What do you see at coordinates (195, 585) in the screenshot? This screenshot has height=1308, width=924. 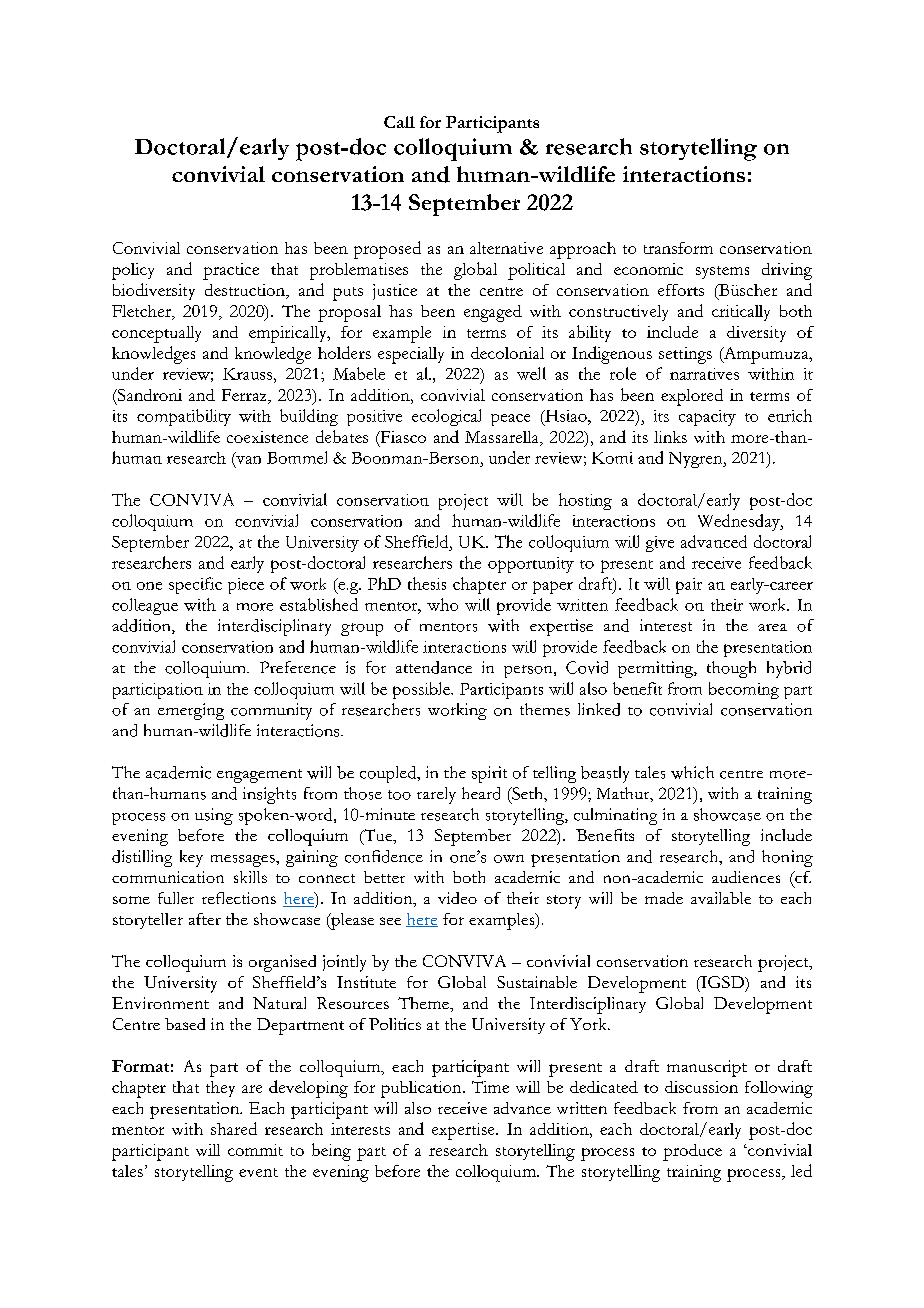 I see `specific` at bounding box center [195, 585].
